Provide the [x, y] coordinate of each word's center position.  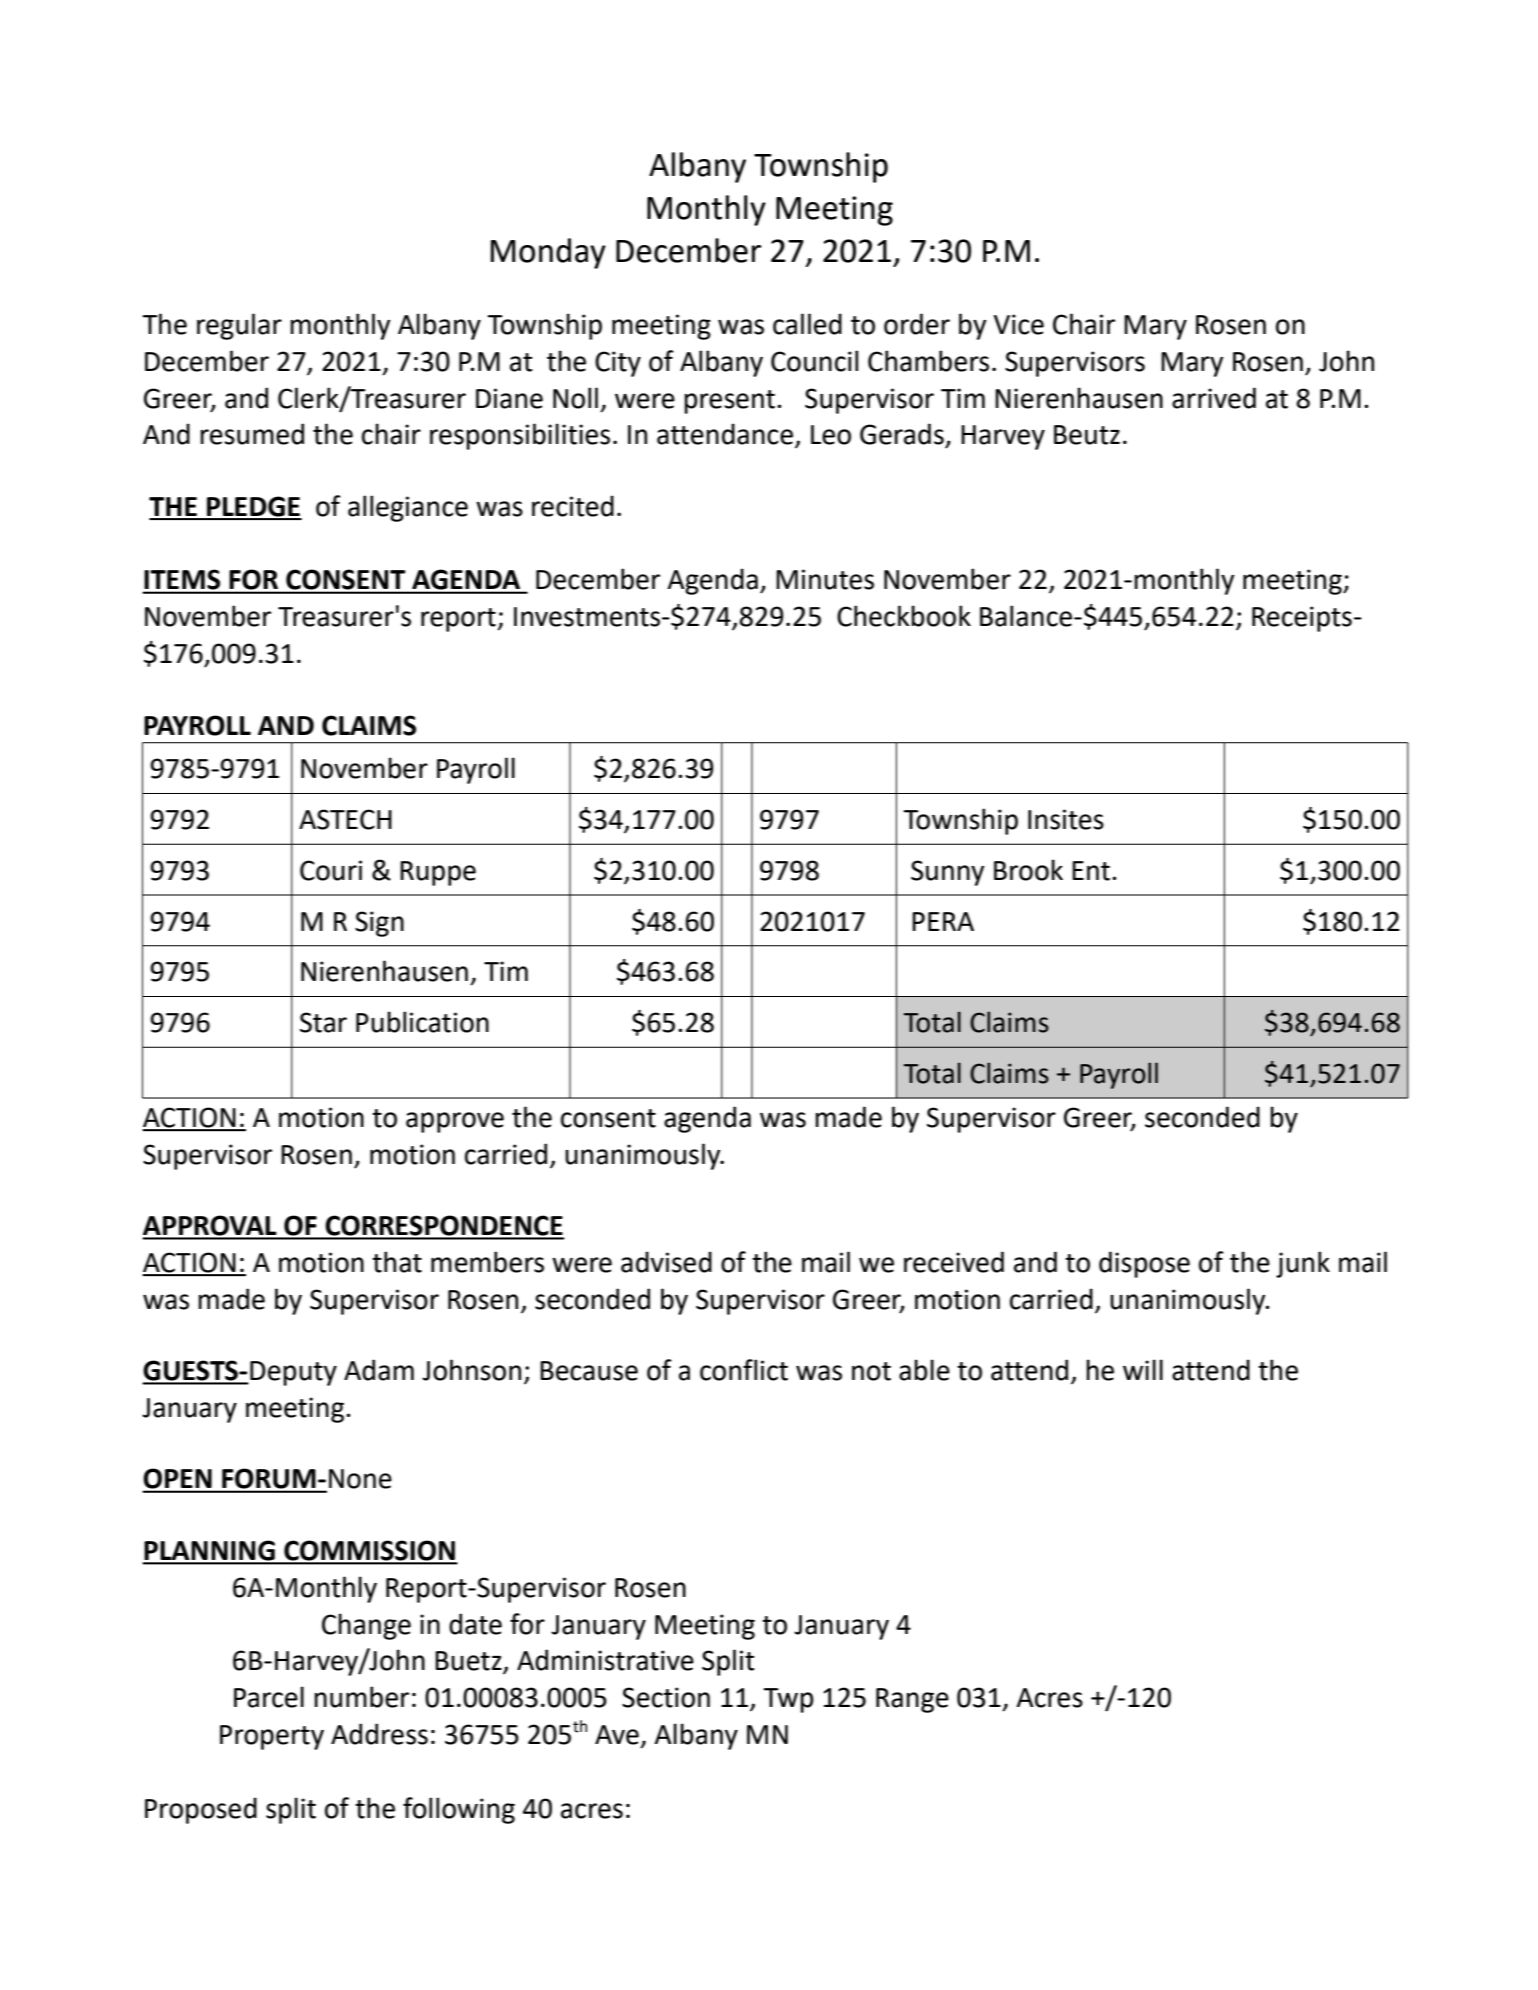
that [397, 1262]
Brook [1028, 870]
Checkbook [904, 616]
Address [379, 1734]
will [1143, 1369]
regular [239, 326]
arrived [1214, 398]
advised [666, 1262]
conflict [744, 1370]
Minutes [825, 579]
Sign [379, 924]
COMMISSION [369, 1552]
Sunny [948, 873]
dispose [1144, 1264]
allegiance [408, 508]
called [807, 324]
